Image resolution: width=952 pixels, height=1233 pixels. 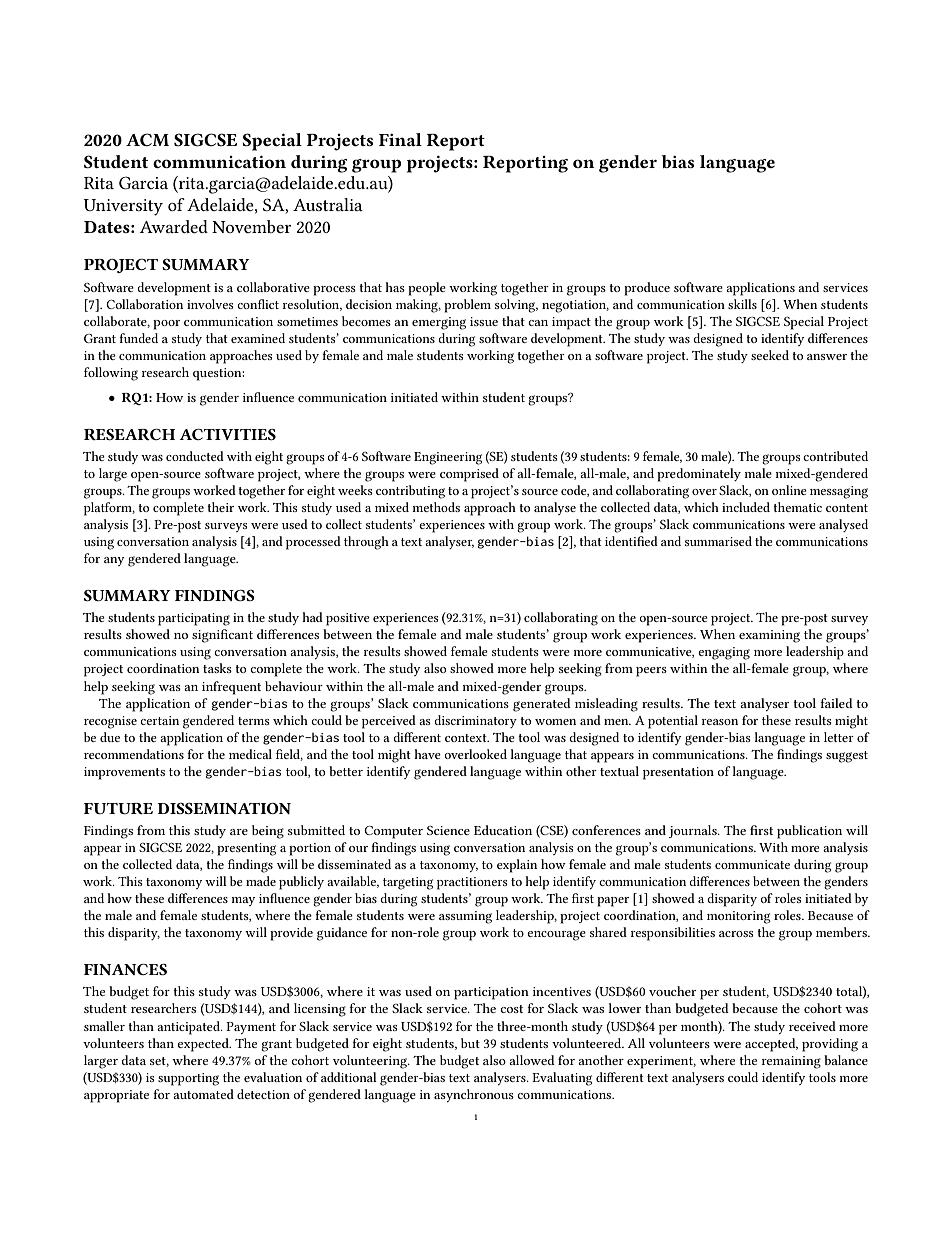 I want to click on ACM, so click(x=147, y=139).
